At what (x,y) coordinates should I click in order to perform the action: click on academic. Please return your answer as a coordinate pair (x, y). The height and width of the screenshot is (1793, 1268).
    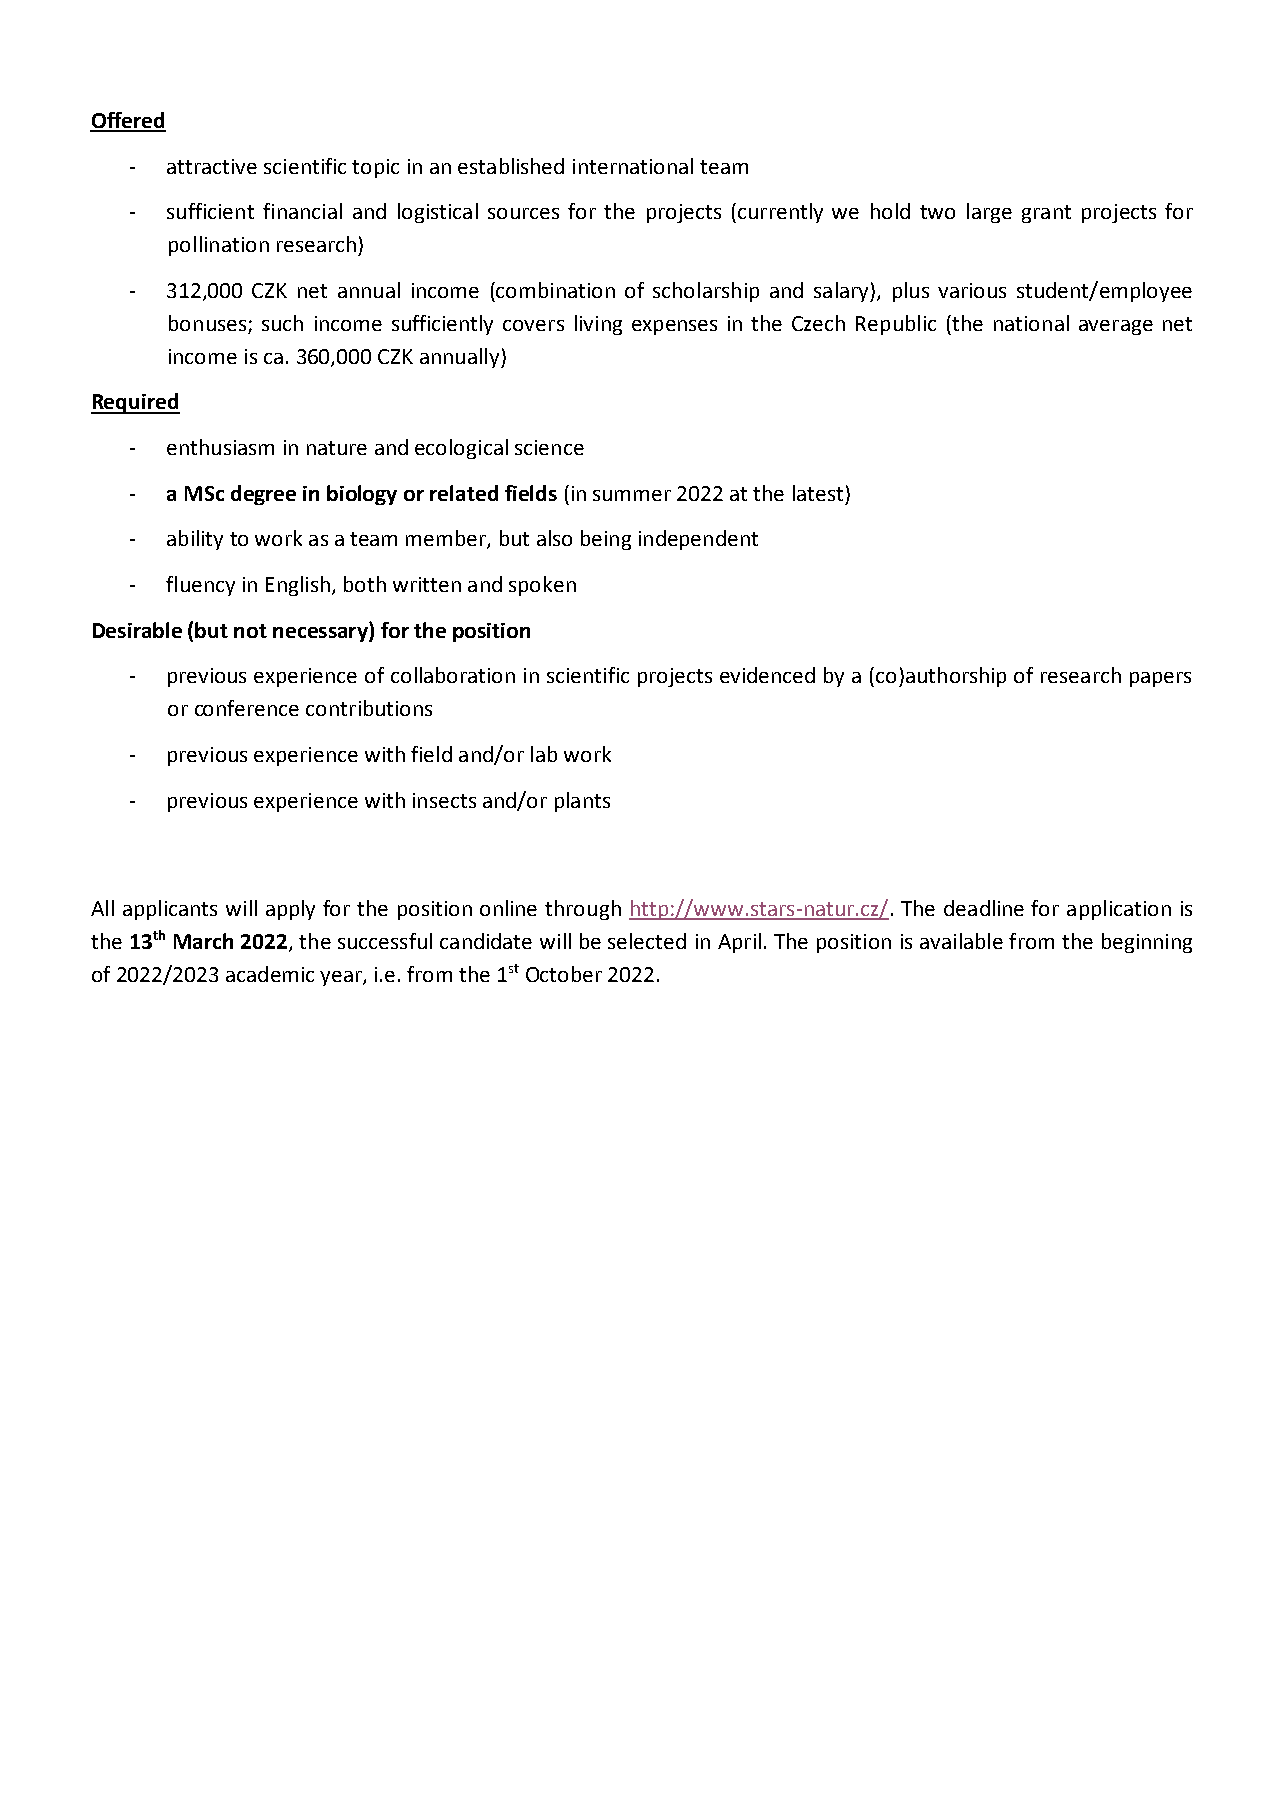
    Looking at the image, I should click on (270, 974).
